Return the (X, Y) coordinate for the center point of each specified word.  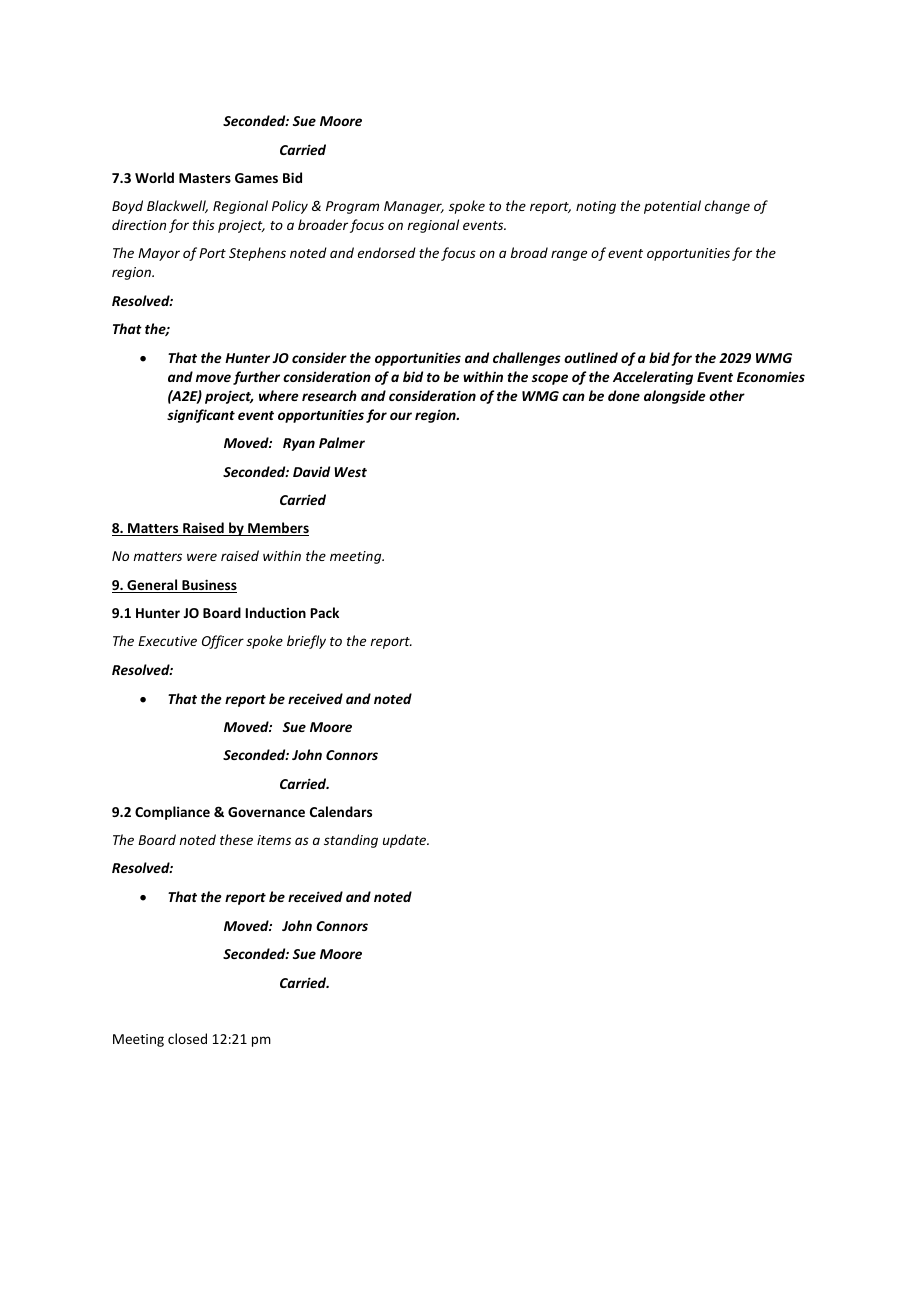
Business (208, 586)
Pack (325, 612)
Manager (414, 207)
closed (187, 1038)
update (406, 841)
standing (351, 841)
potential (672, 207)
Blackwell (177, 206)
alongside (675, 397)
